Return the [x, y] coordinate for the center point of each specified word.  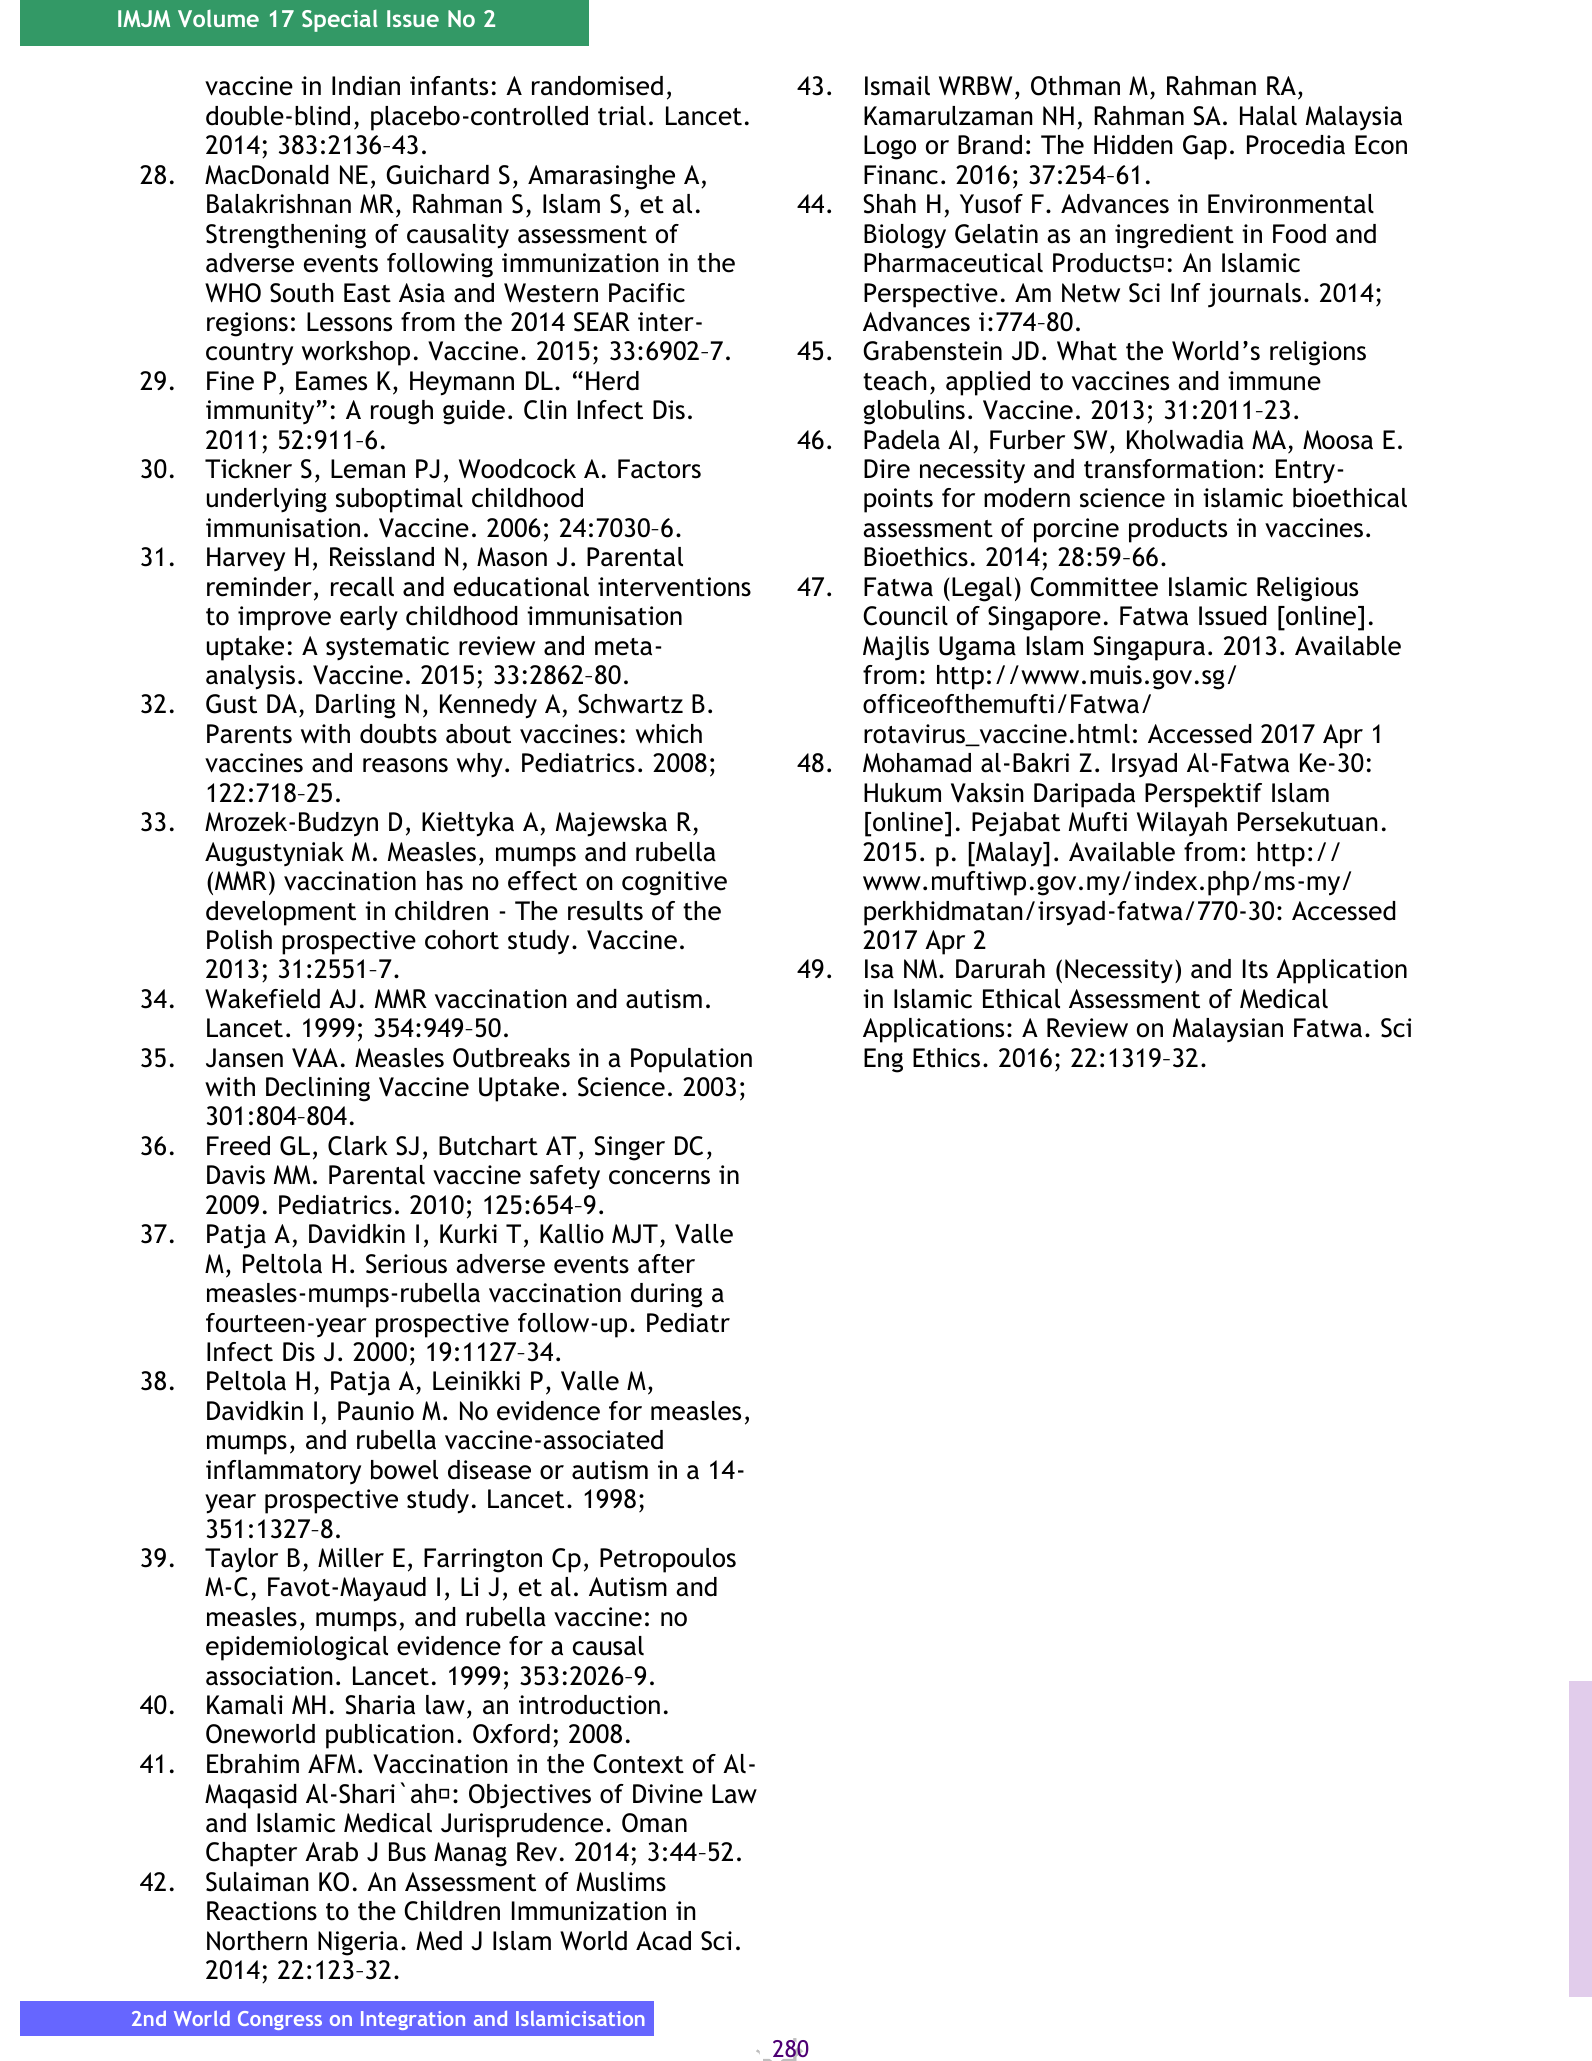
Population [691, 1060]
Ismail [897, 86]
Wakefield [262, 999]
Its [1255, 969]
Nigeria [358, 1943]
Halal [1268, 116]
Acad [663, 1941]
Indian [366, 86]
